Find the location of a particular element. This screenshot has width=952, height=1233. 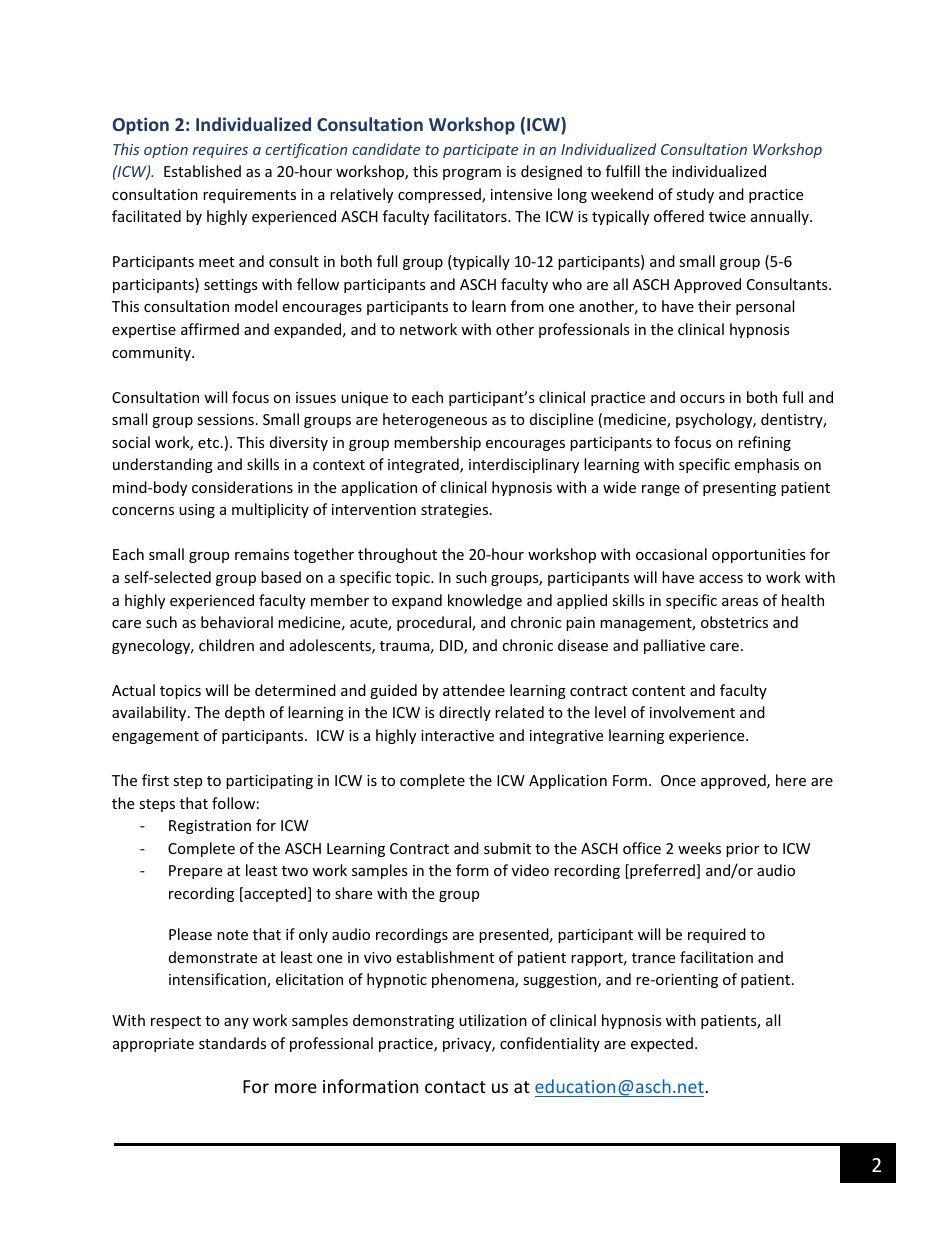

study is located at coordinates (695, 195).
